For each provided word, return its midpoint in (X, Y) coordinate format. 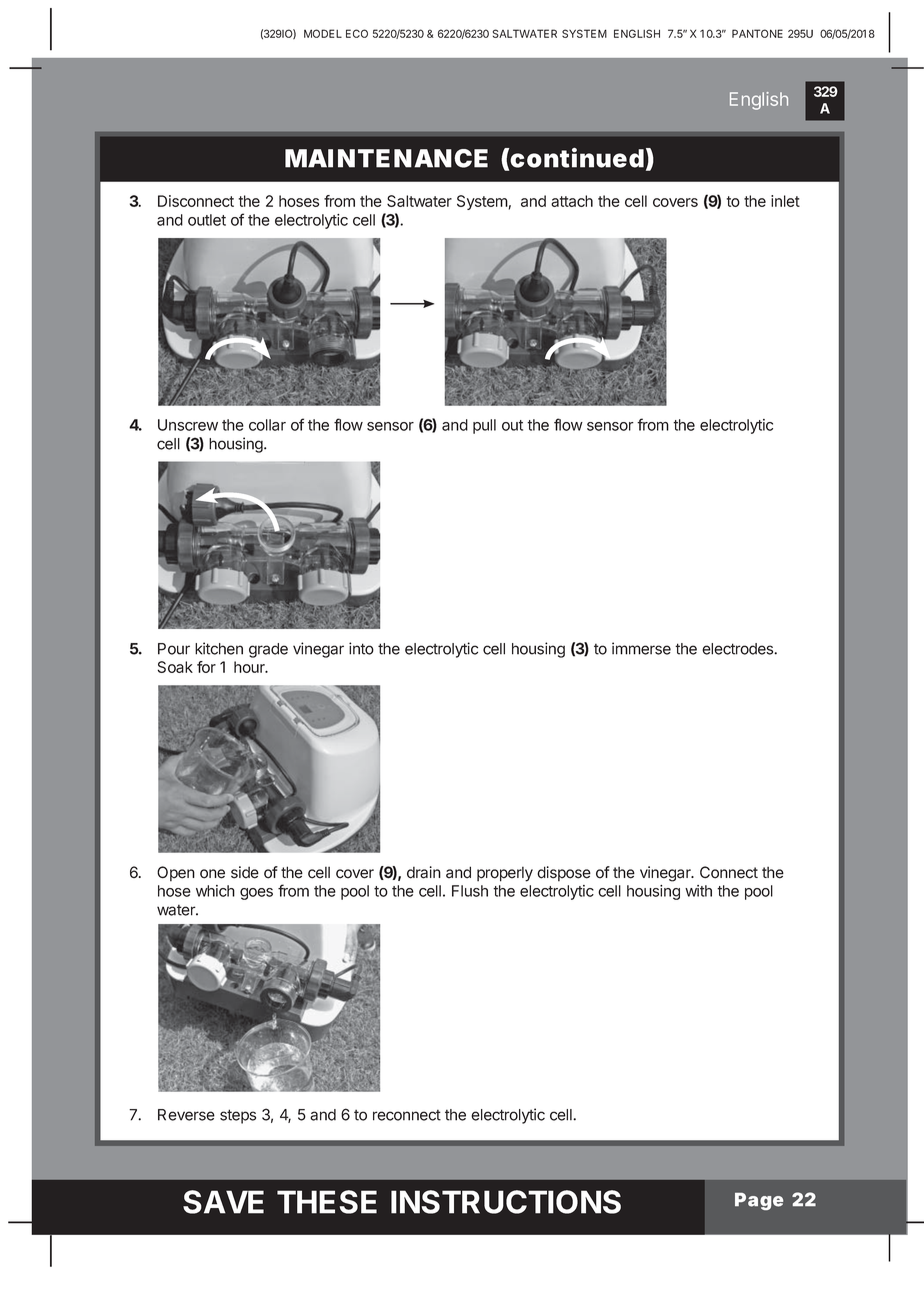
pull (484, 426)
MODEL (323, 33)
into (361, 648)
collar (267, 425)
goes (256, 894)
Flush (470, 891)
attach (572, 201)
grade (268, 650)
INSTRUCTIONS (506, 1202)
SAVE (223, 1202)
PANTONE (757, 33)
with (698, 891)
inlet (785, 201)
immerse (641, 648)
